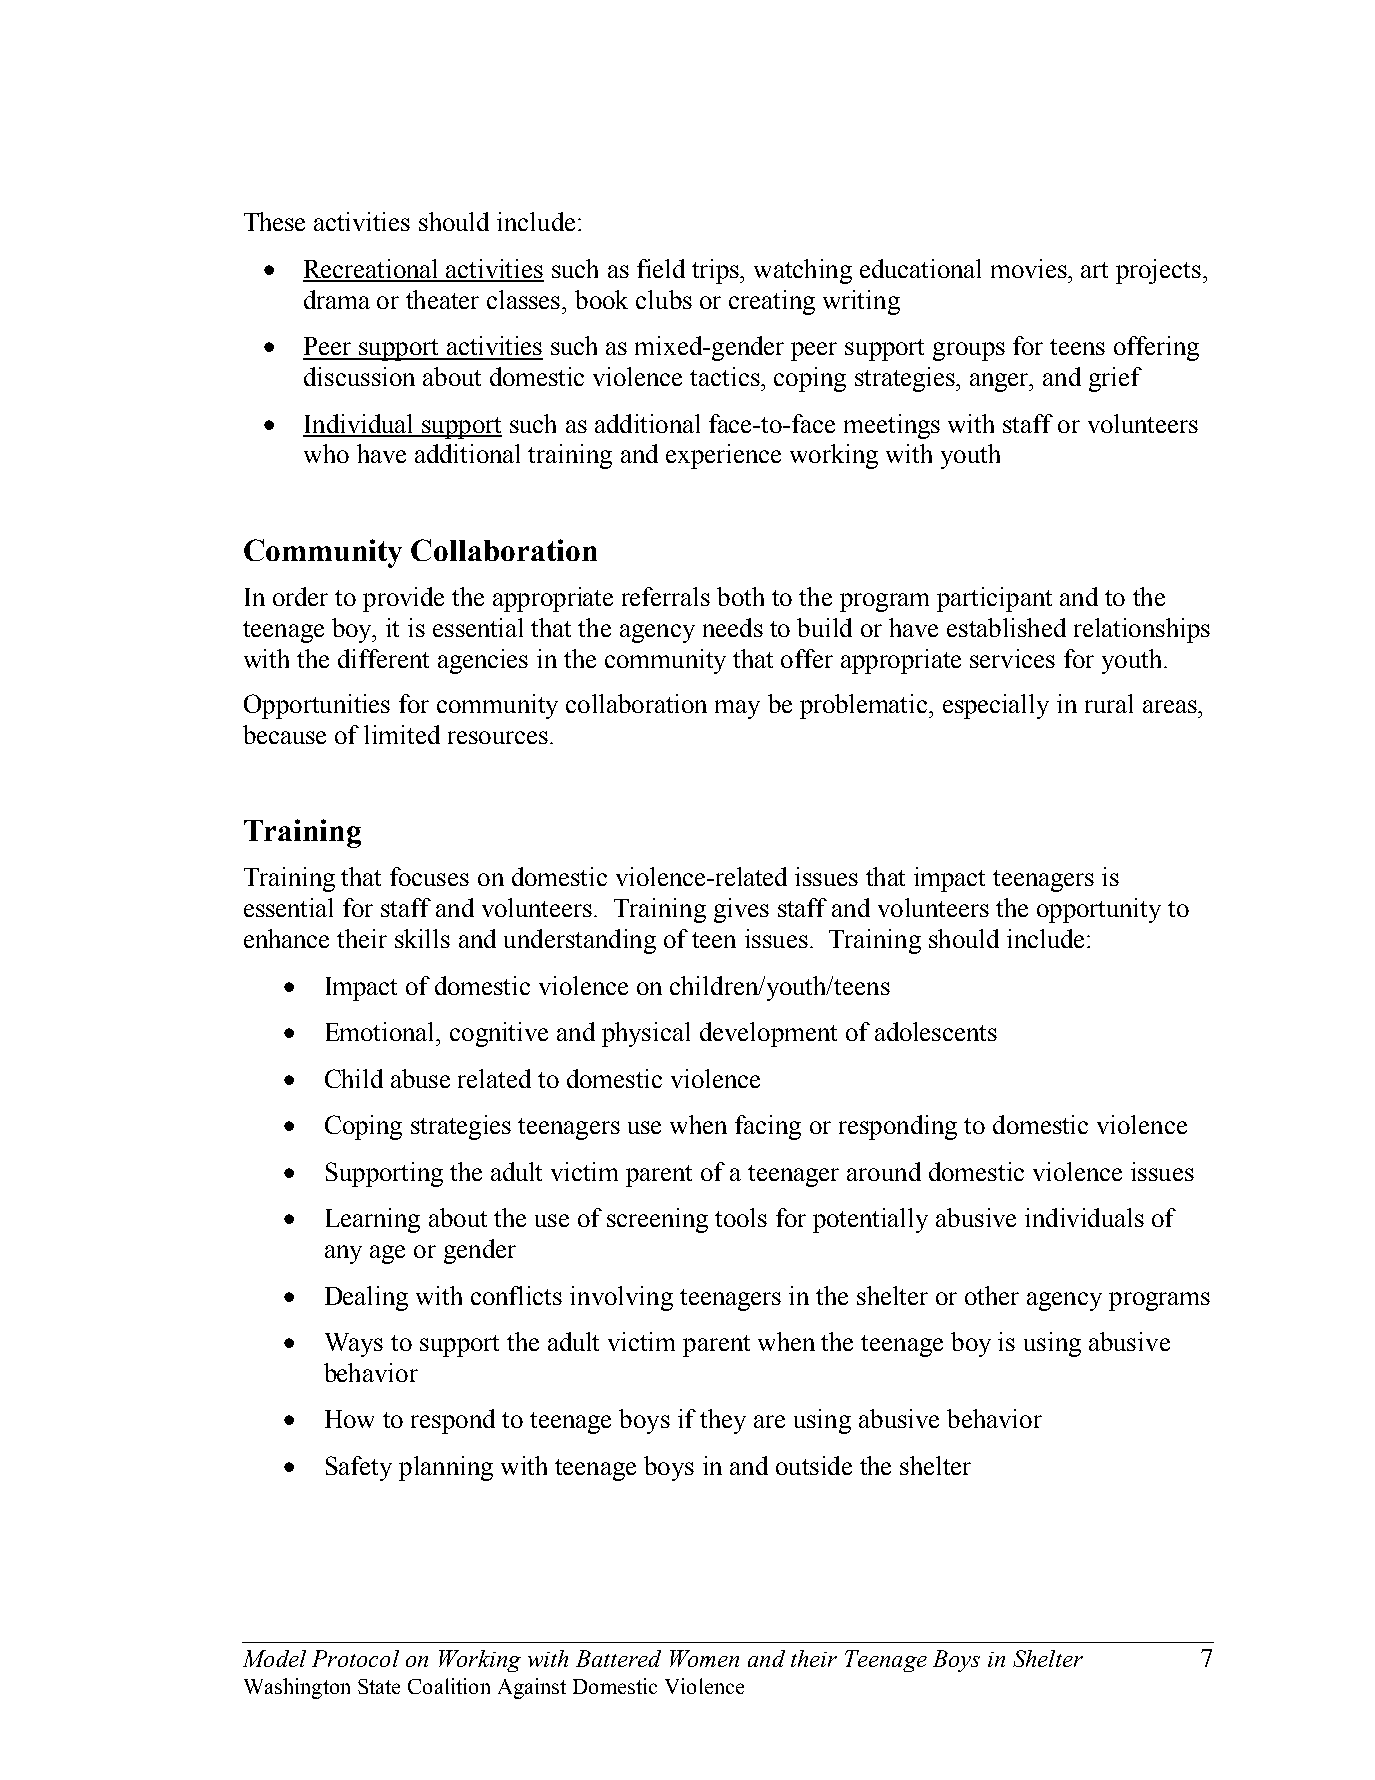 This screenshot has width=1375, height=1780. What do you see at coordinates (422, 938) in the screenshot?
I see `skills` at bounding box center [422, 938].
